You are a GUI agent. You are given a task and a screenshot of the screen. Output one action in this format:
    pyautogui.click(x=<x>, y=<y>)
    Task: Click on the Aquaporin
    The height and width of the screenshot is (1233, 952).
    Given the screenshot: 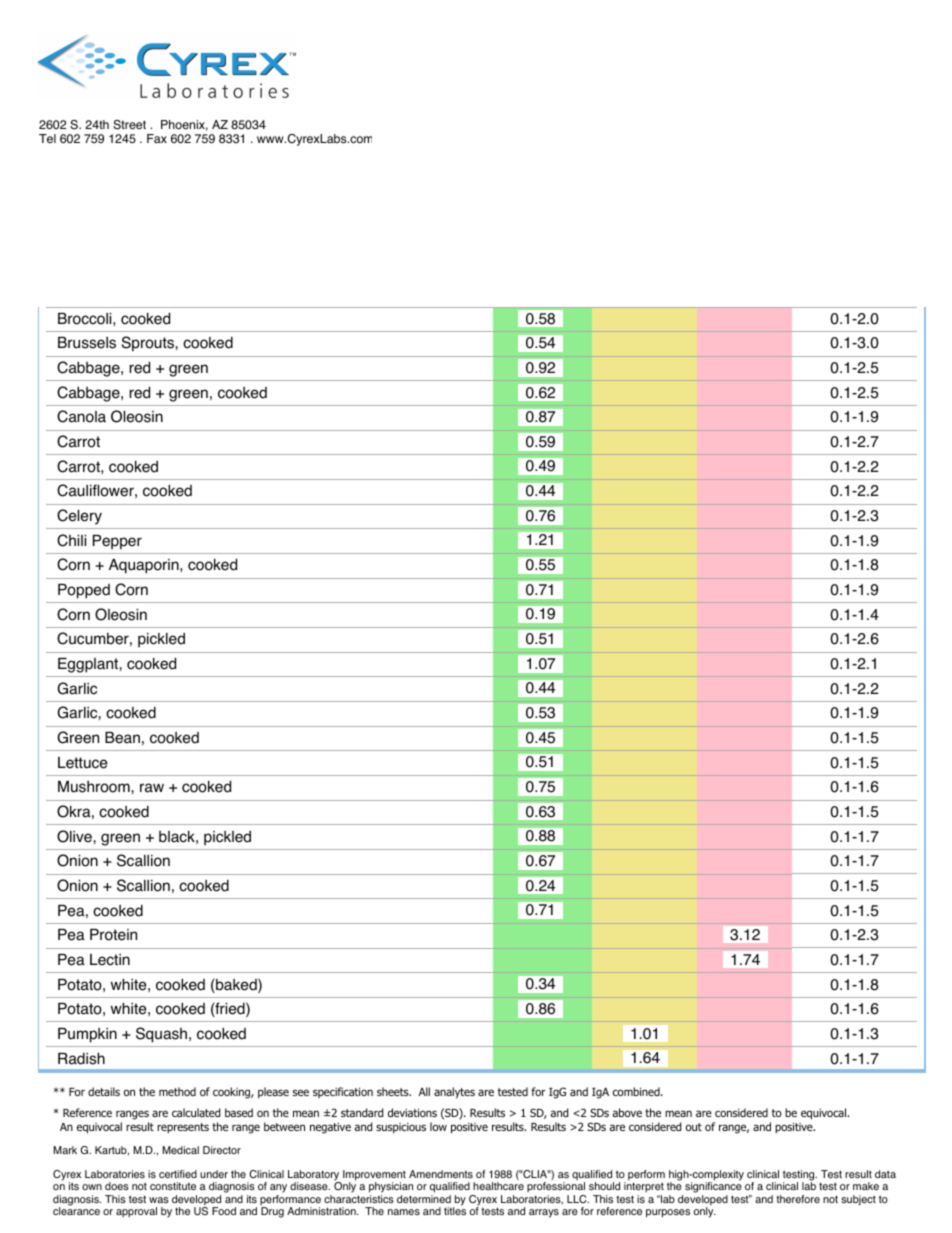 What is the action you would take?
    pyautogui.click(x=145, y=566)
